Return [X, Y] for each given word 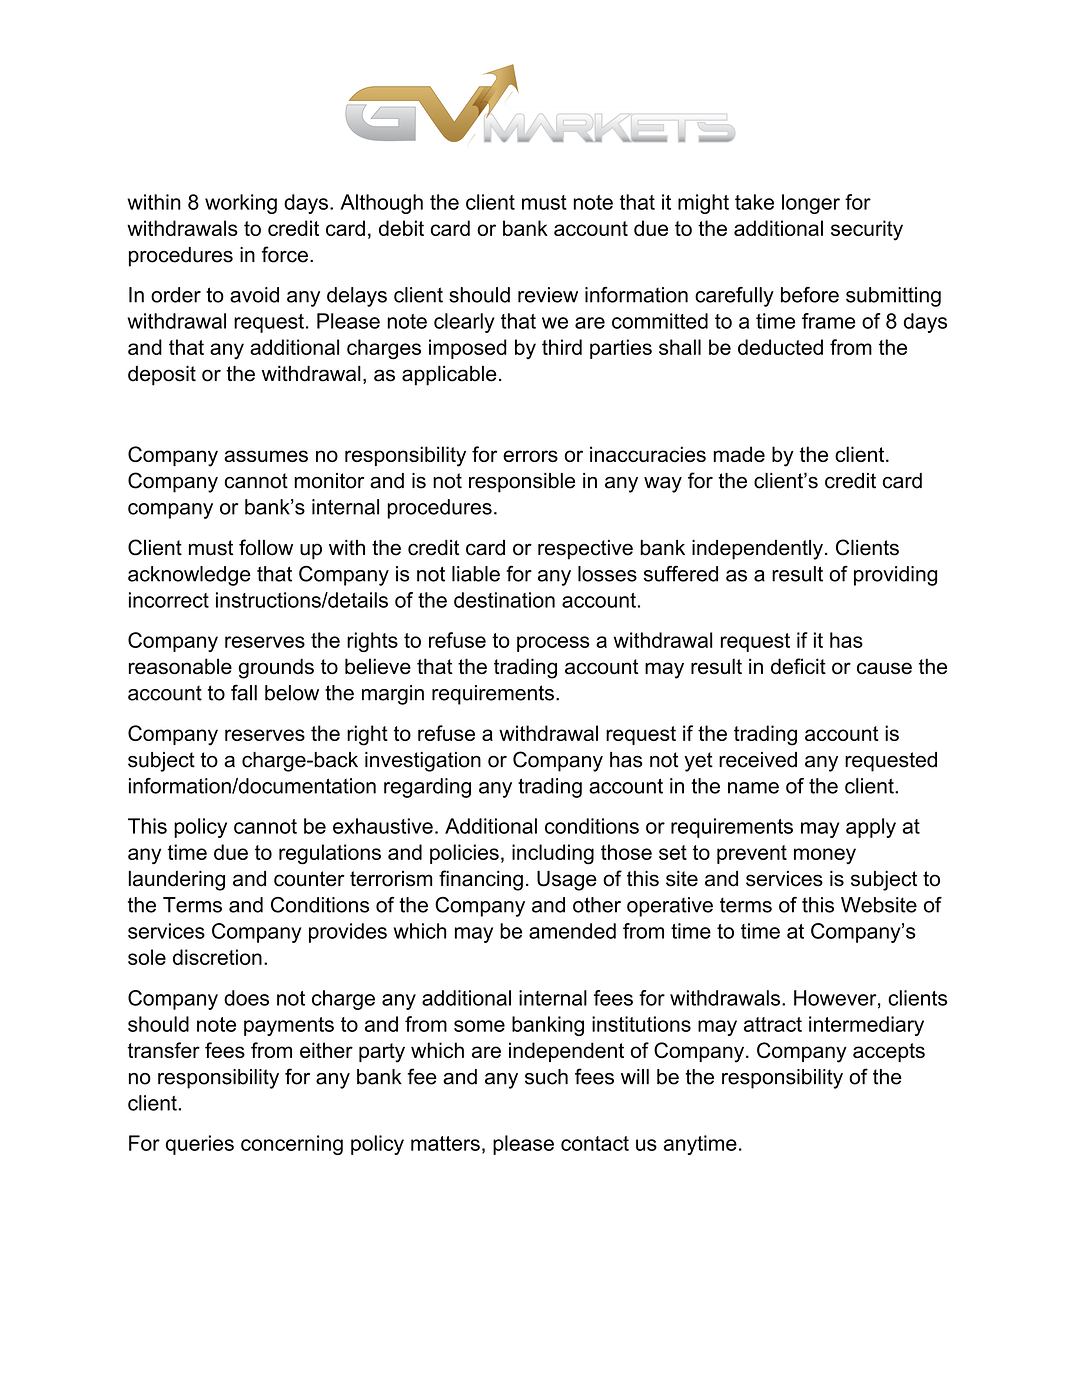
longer [811, 204]
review [548, 295]
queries [200, 1145]
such [546, 1077]
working [241, 204]
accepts [889, 1052]
